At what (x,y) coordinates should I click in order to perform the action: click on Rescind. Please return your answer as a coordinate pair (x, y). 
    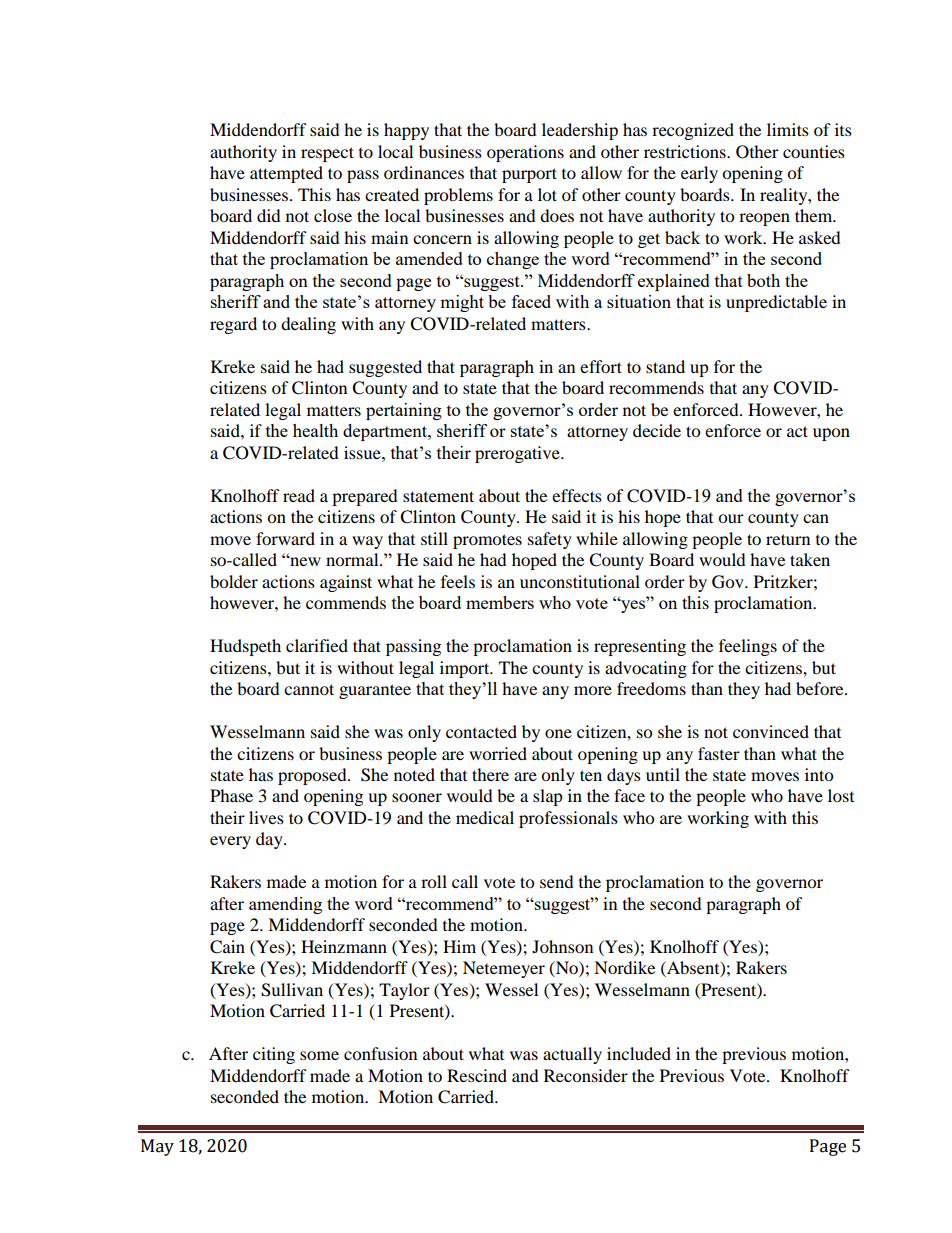
    Looking at the image, I should click on (477, 1075).
